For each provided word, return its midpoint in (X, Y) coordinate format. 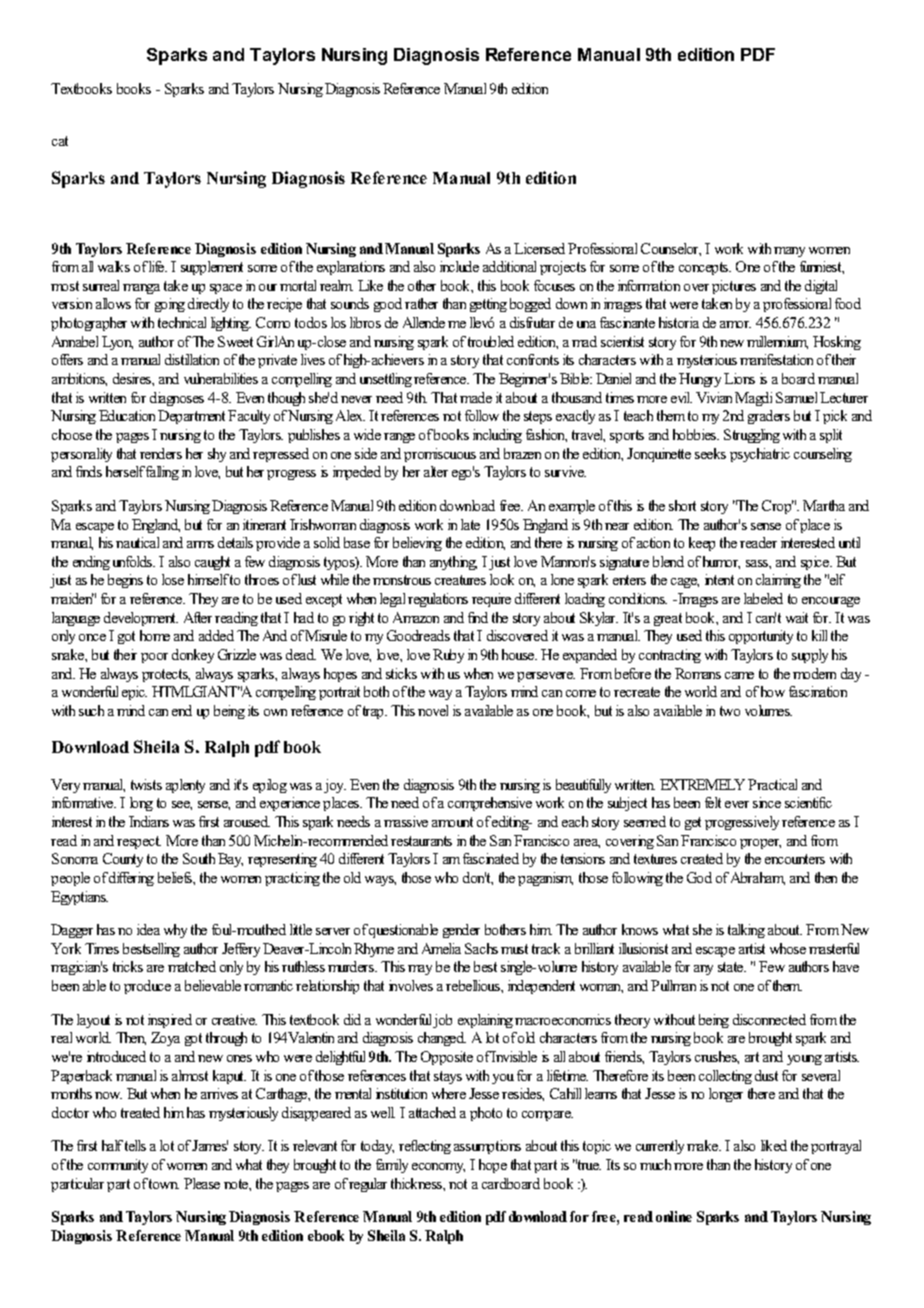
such (91, 710)
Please (202, 1183)
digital (821, 287)
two (730, 711)
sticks (401, 673)
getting (488, 305)
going (170, 305)
